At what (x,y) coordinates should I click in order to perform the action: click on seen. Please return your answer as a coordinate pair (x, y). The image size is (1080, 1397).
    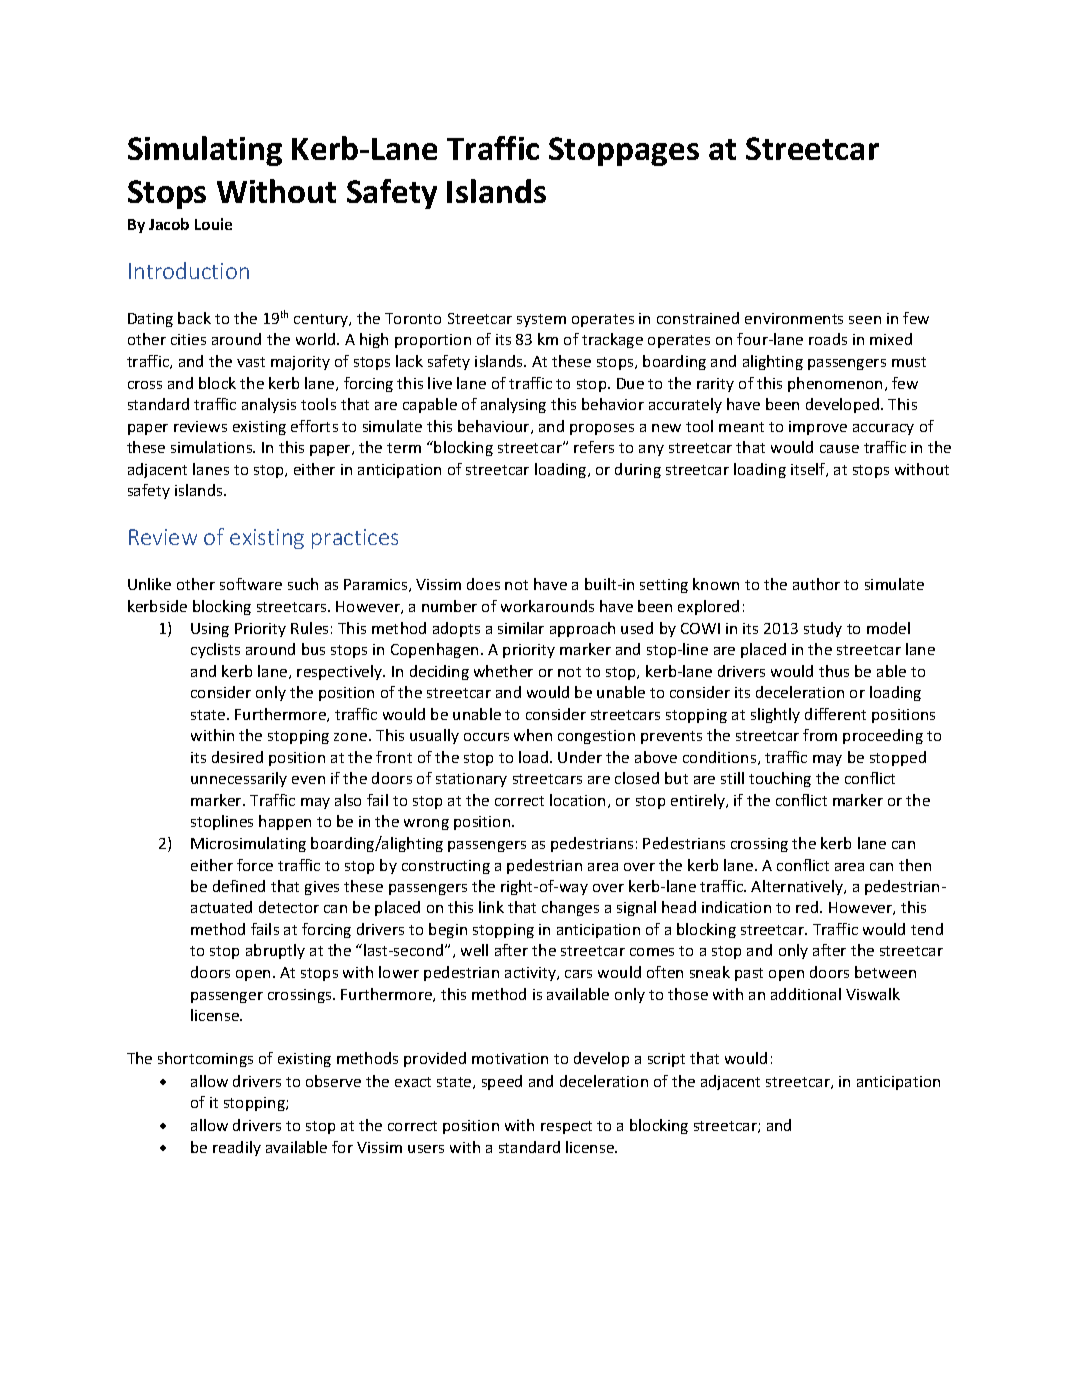
    Looking at the image, I should click on (865, 320).
